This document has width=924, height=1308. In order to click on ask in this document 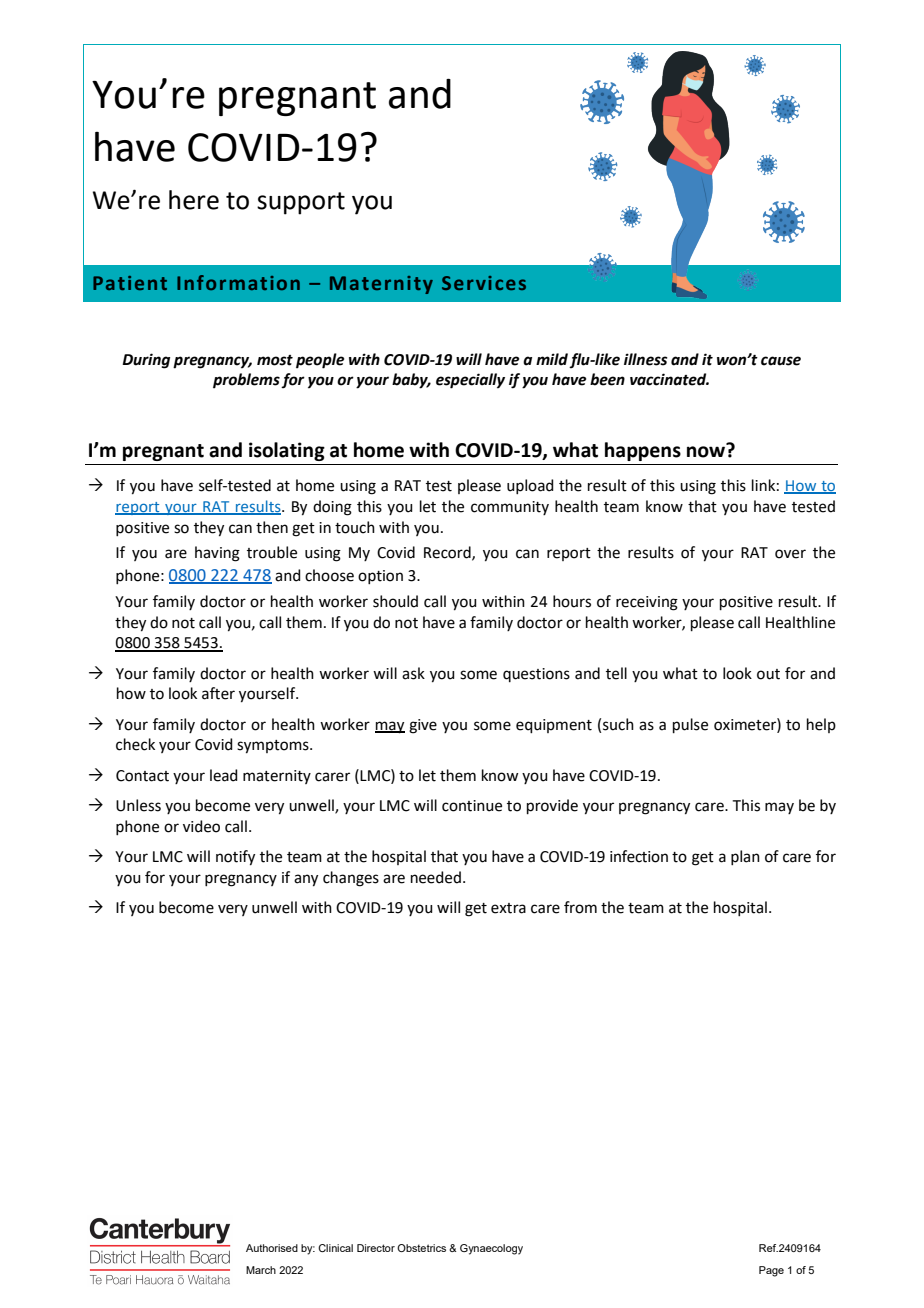, I will do `click(413, 673)`.
